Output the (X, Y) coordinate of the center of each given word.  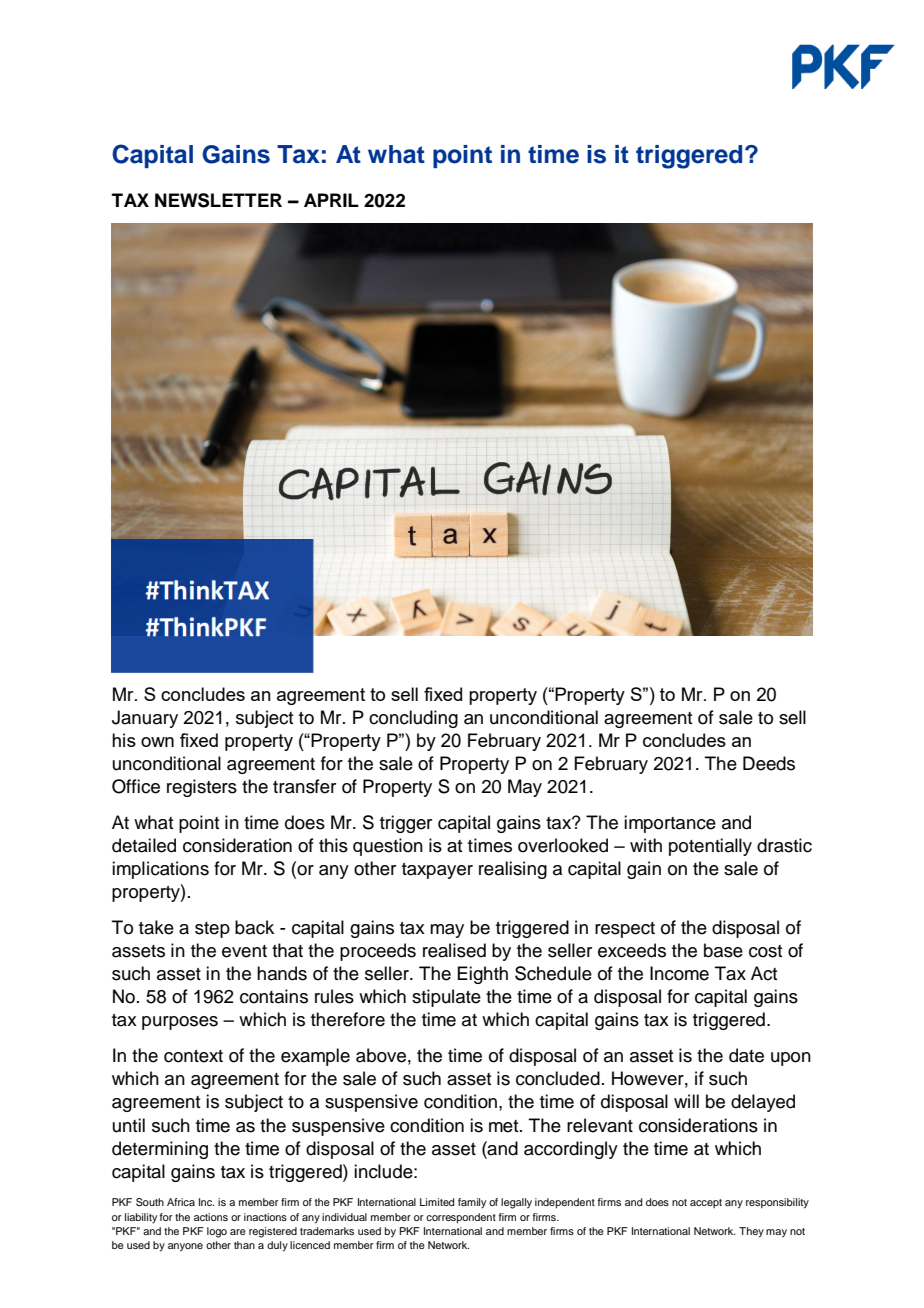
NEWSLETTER (218, 200)
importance (670, 824)
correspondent (461, 1218)
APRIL (331, 200)
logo (217, 1232)
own (157, 742)
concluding (413, 719)
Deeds (769, 763)
